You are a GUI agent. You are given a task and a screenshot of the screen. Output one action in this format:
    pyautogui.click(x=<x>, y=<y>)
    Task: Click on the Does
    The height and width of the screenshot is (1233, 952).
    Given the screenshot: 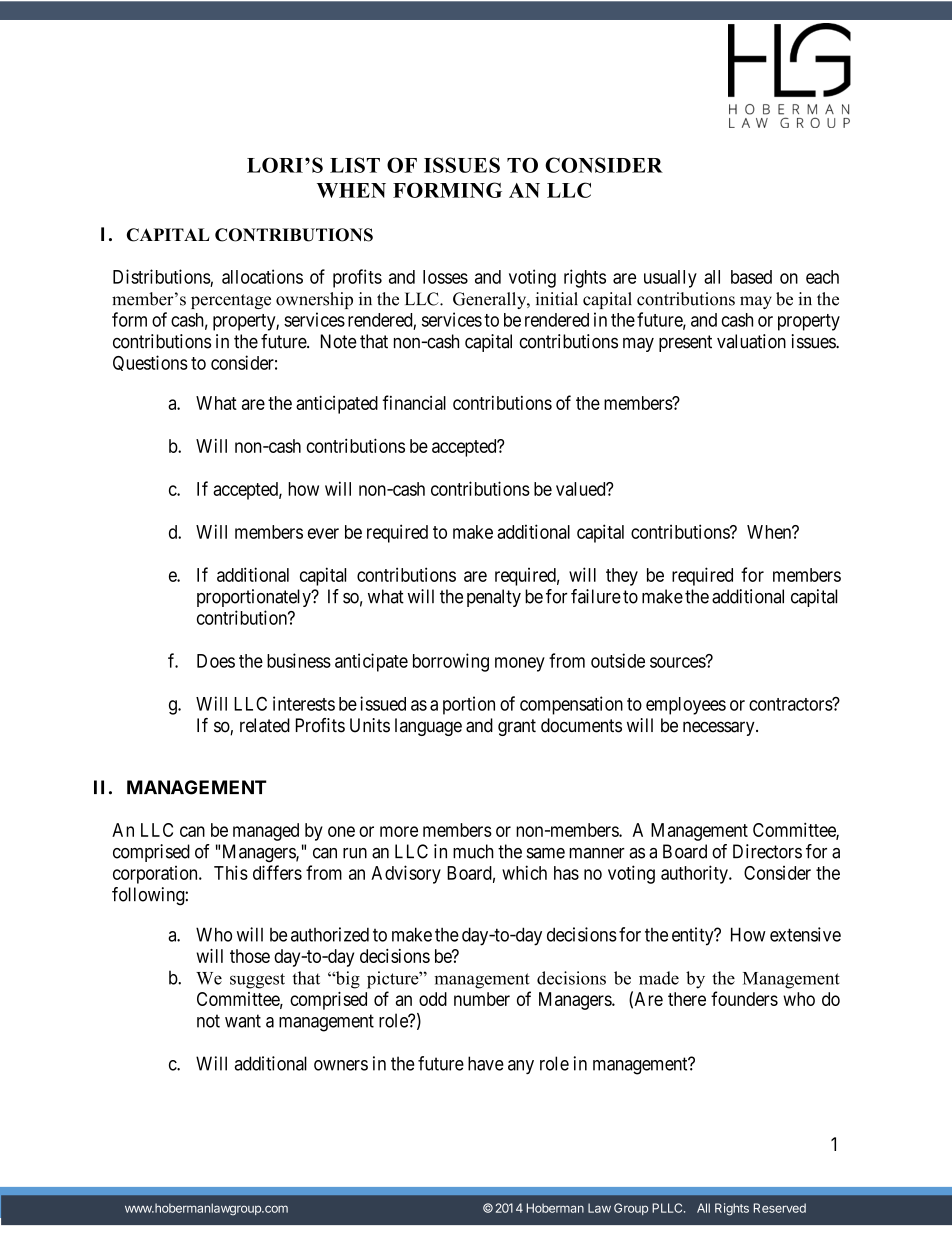 What is the action you would take?
    pyautogui.click(x=216, y=661)
